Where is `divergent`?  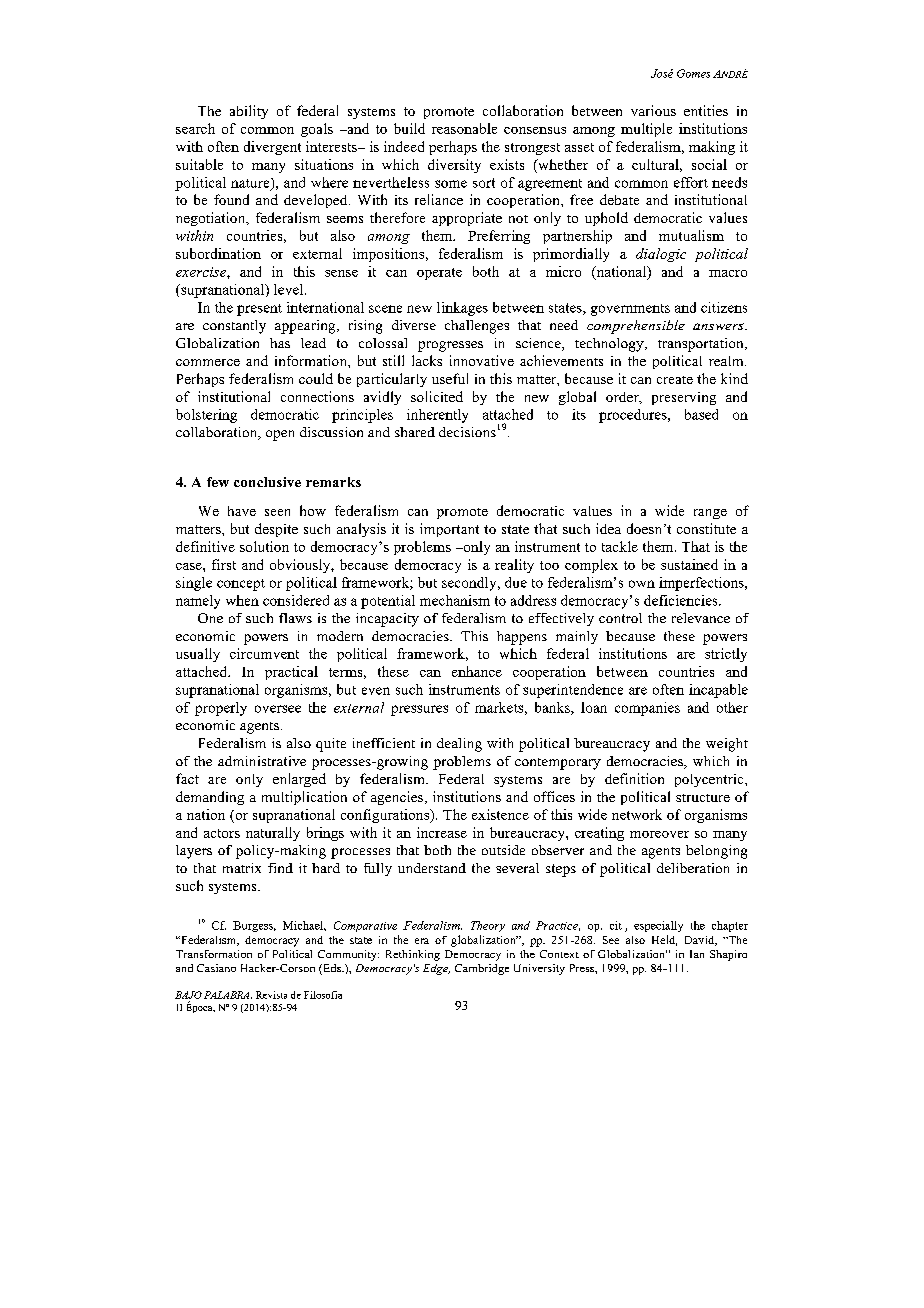 divergent is located at coordinates (272, 148).
